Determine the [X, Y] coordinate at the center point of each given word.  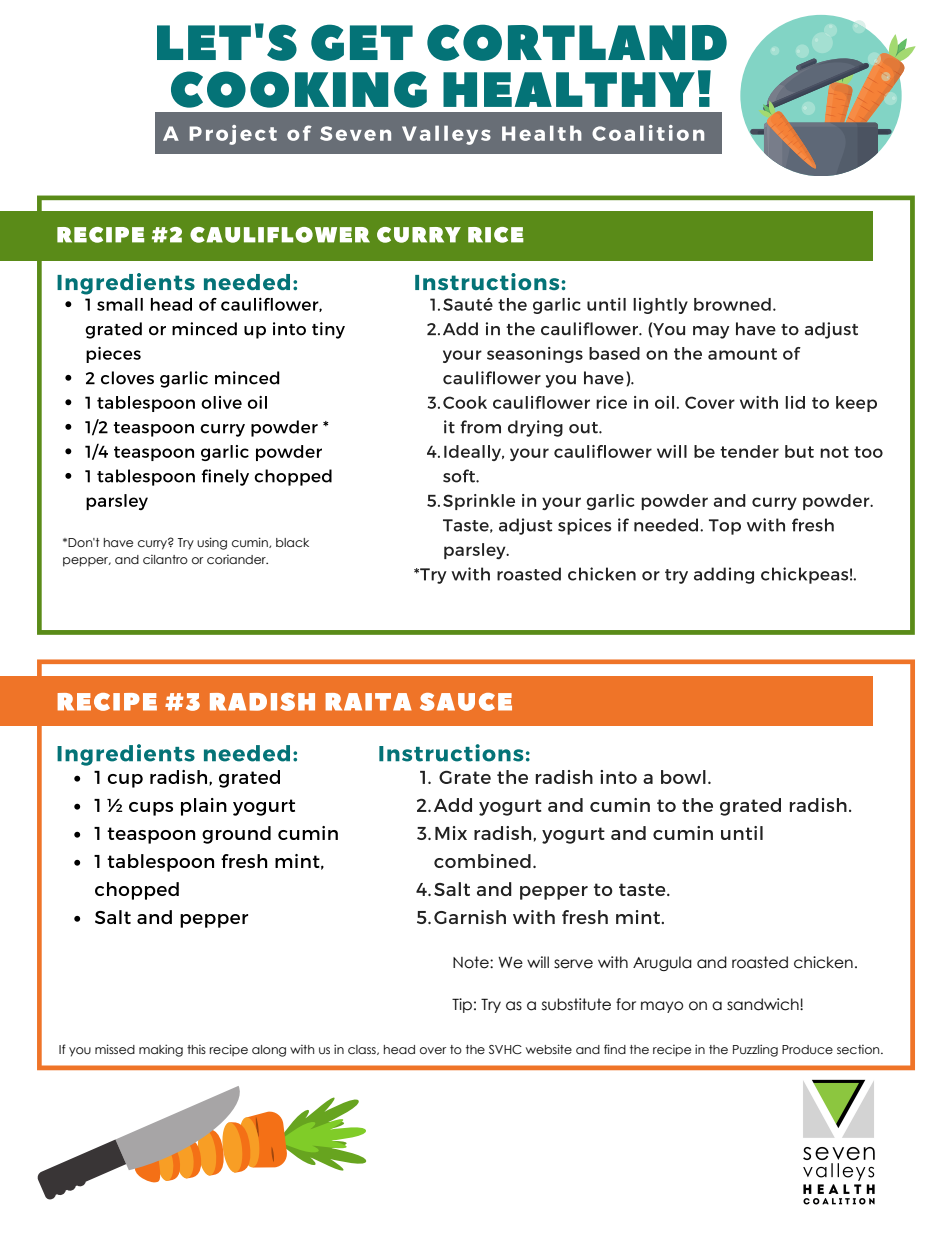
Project [233, 135]
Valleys [446, 135]
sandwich [764, 1004]
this [196, 1049]
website [549, 1049]
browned [732, 304]
